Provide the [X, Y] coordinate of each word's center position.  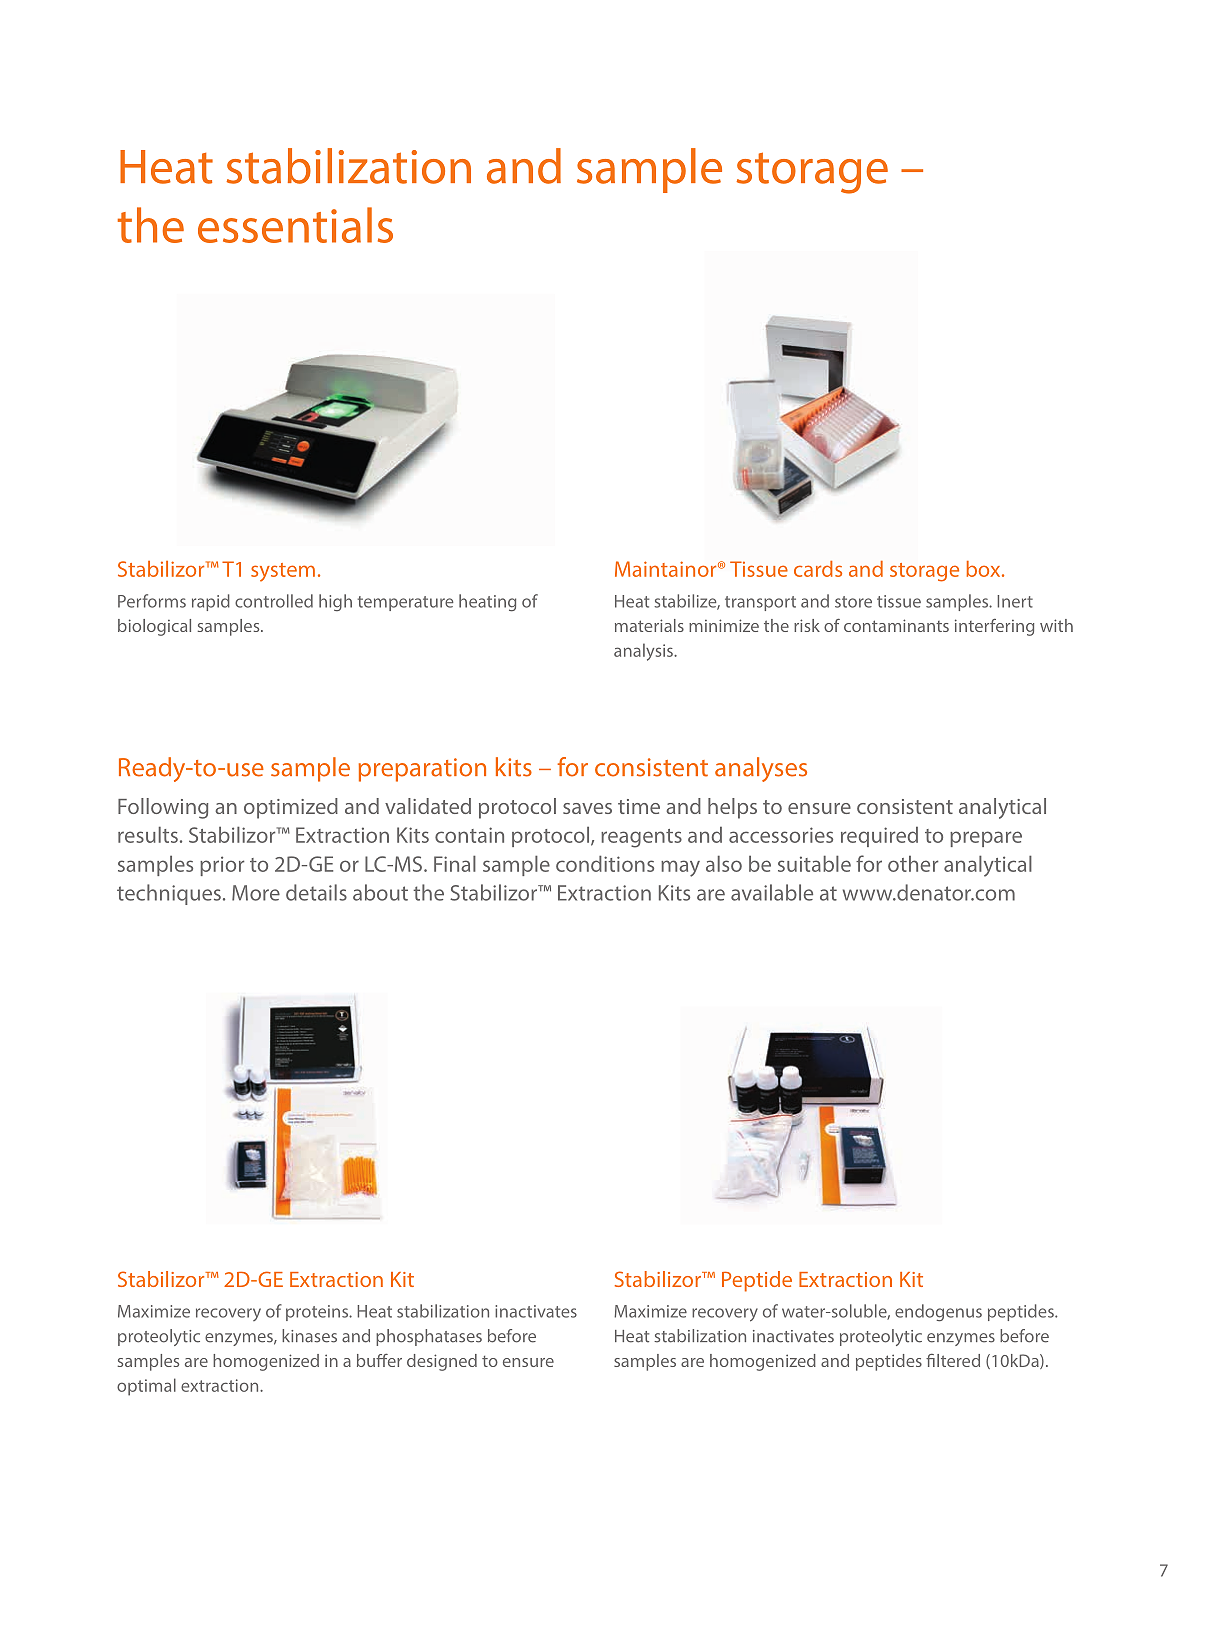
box [984, 569]
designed [442, 1362]
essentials [295, 225]
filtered [953, 1360]
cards [818, 569]
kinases [309, 1336]
